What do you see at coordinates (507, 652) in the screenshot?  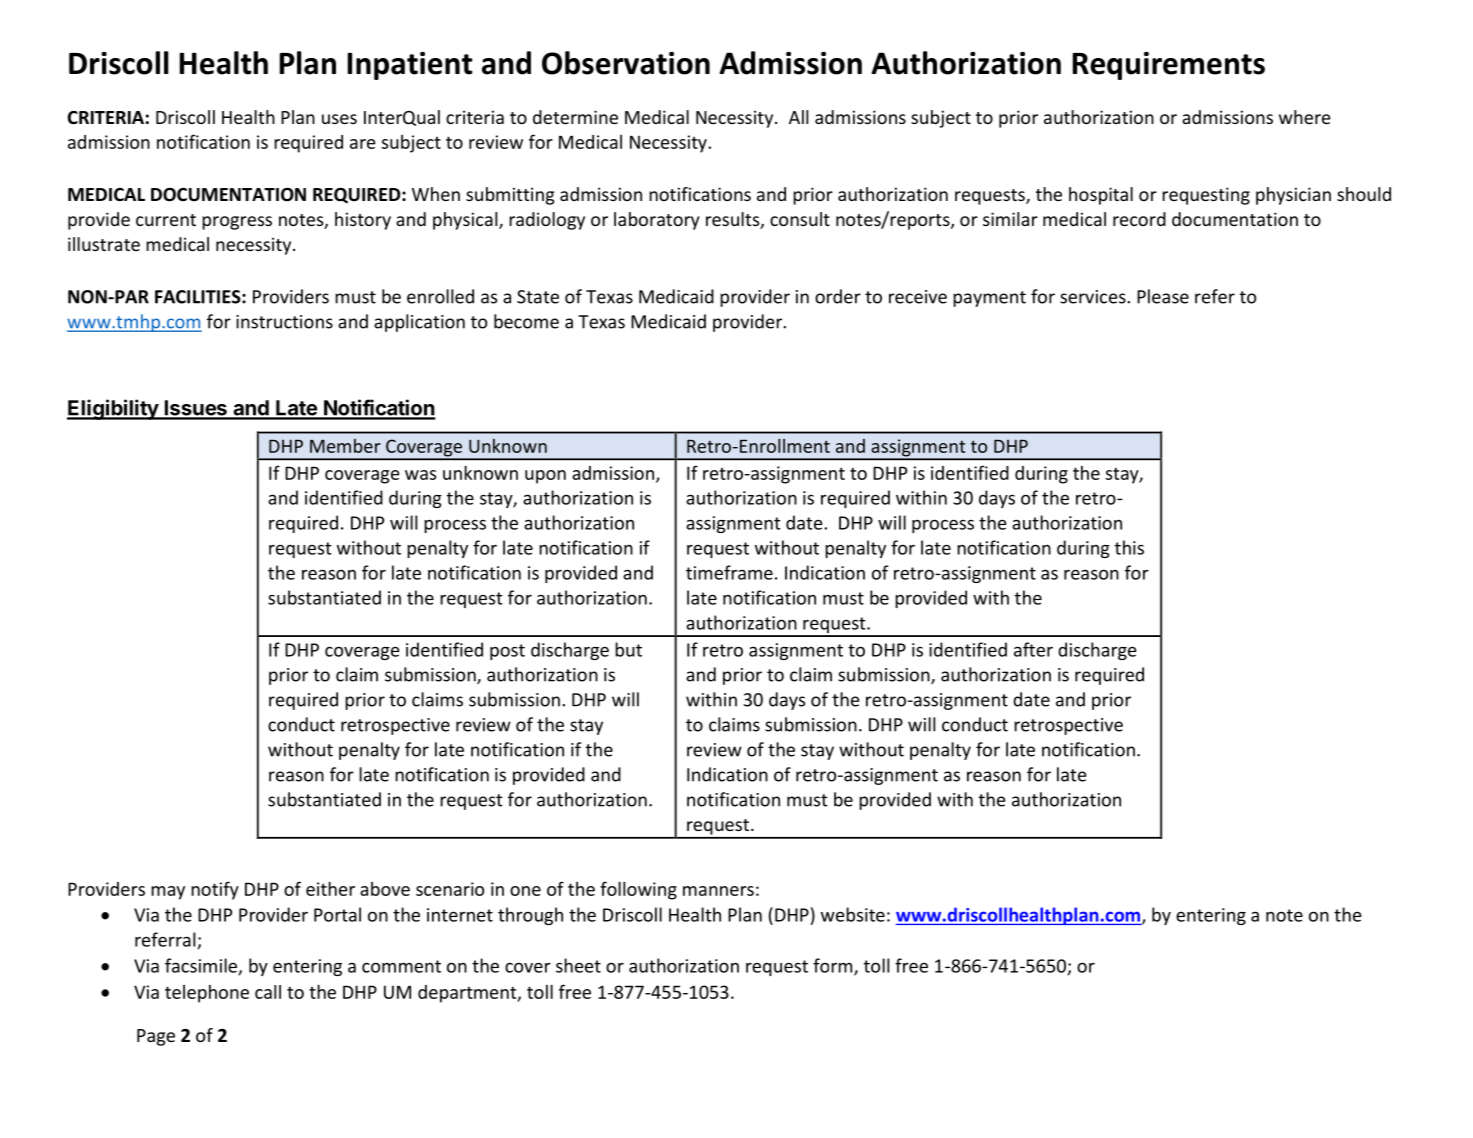 I see `post` at bounding box center [507, 652].
